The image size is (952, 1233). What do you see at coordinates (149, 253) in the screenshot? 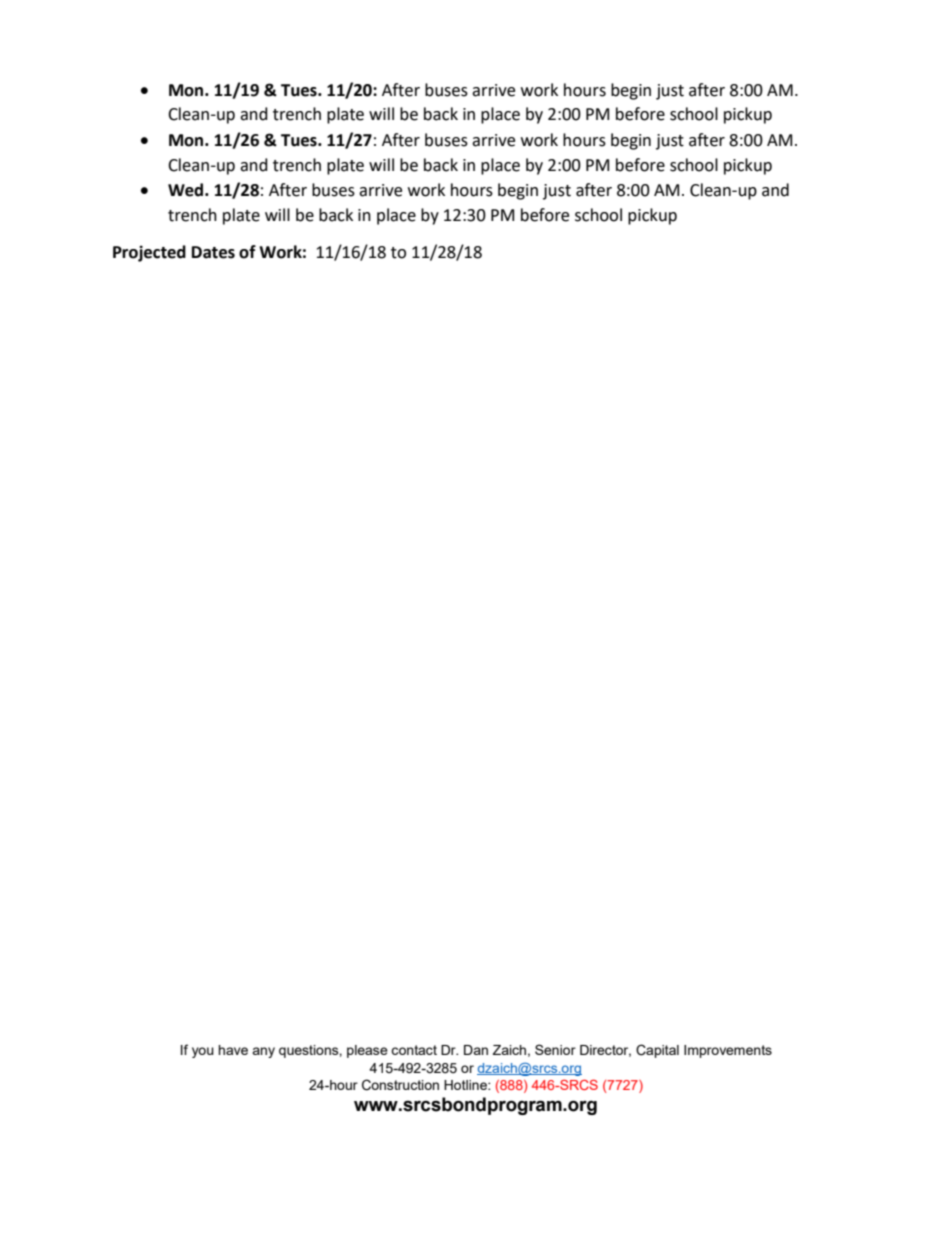
I see `Projected` at bounding box center [149, 253].
